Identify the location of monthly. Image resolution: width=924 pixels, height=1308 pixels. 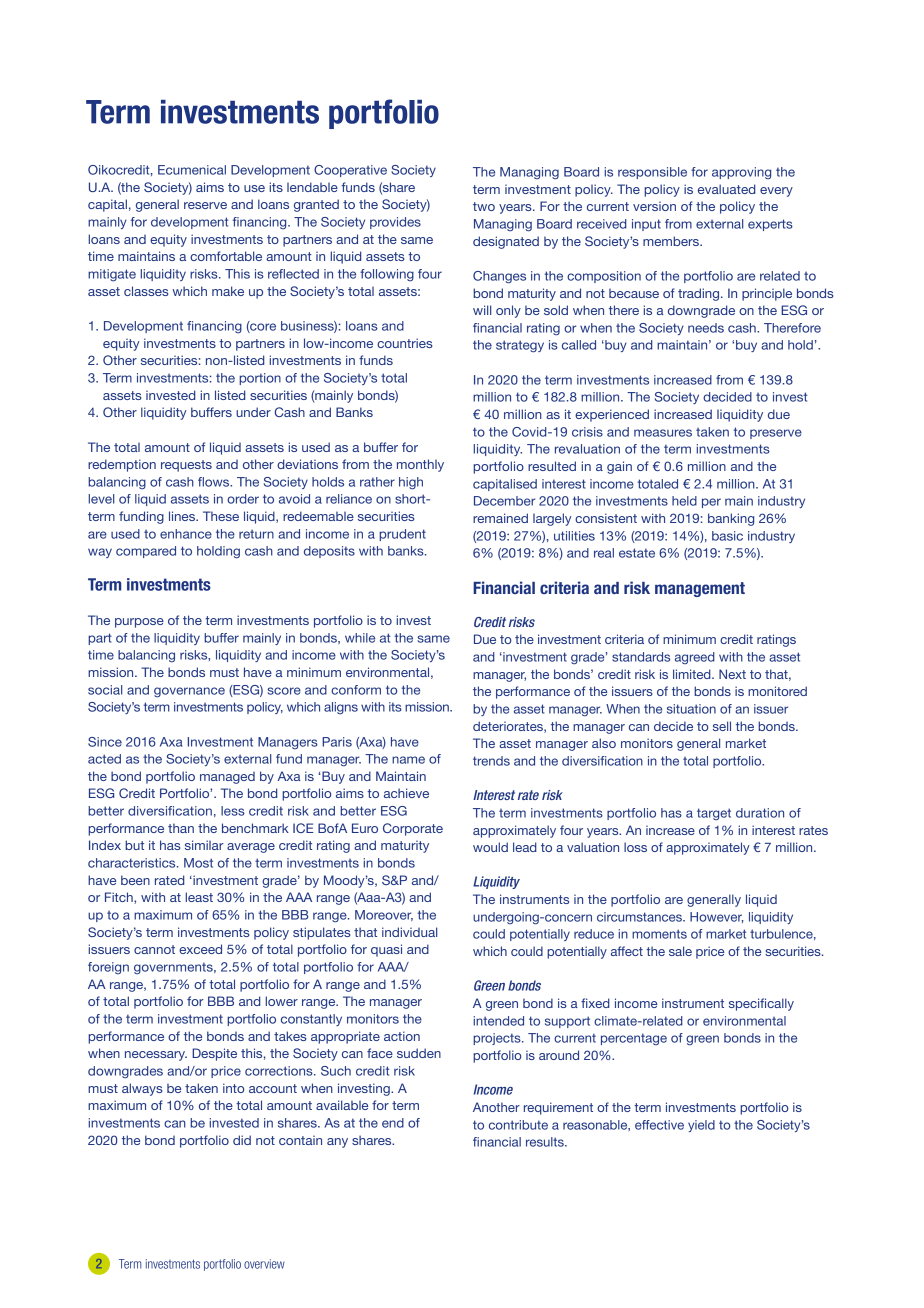
(420, 465).
